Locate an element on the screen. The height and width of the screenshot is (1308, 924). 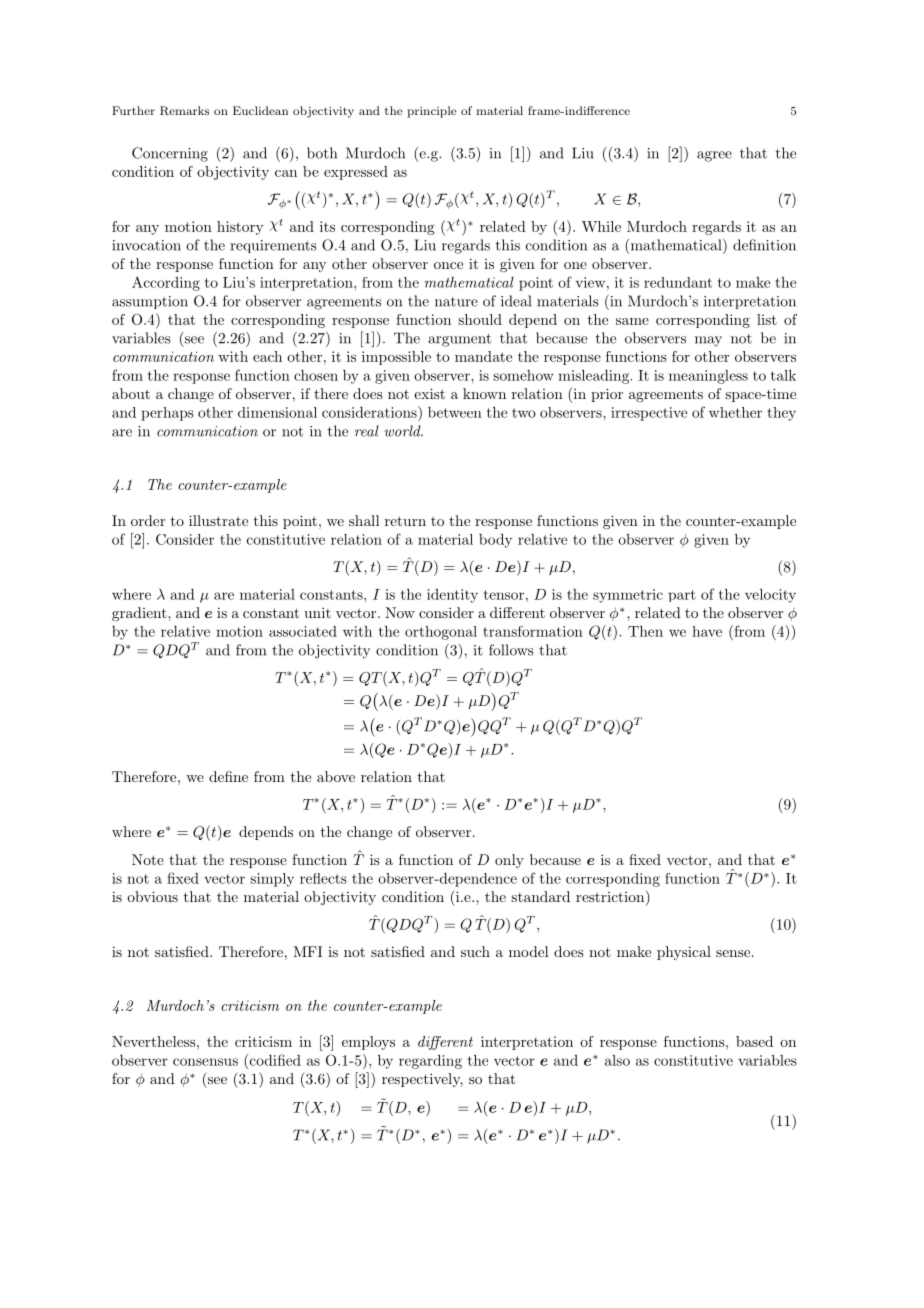
perhaps is located at coordinates (167, 414).
